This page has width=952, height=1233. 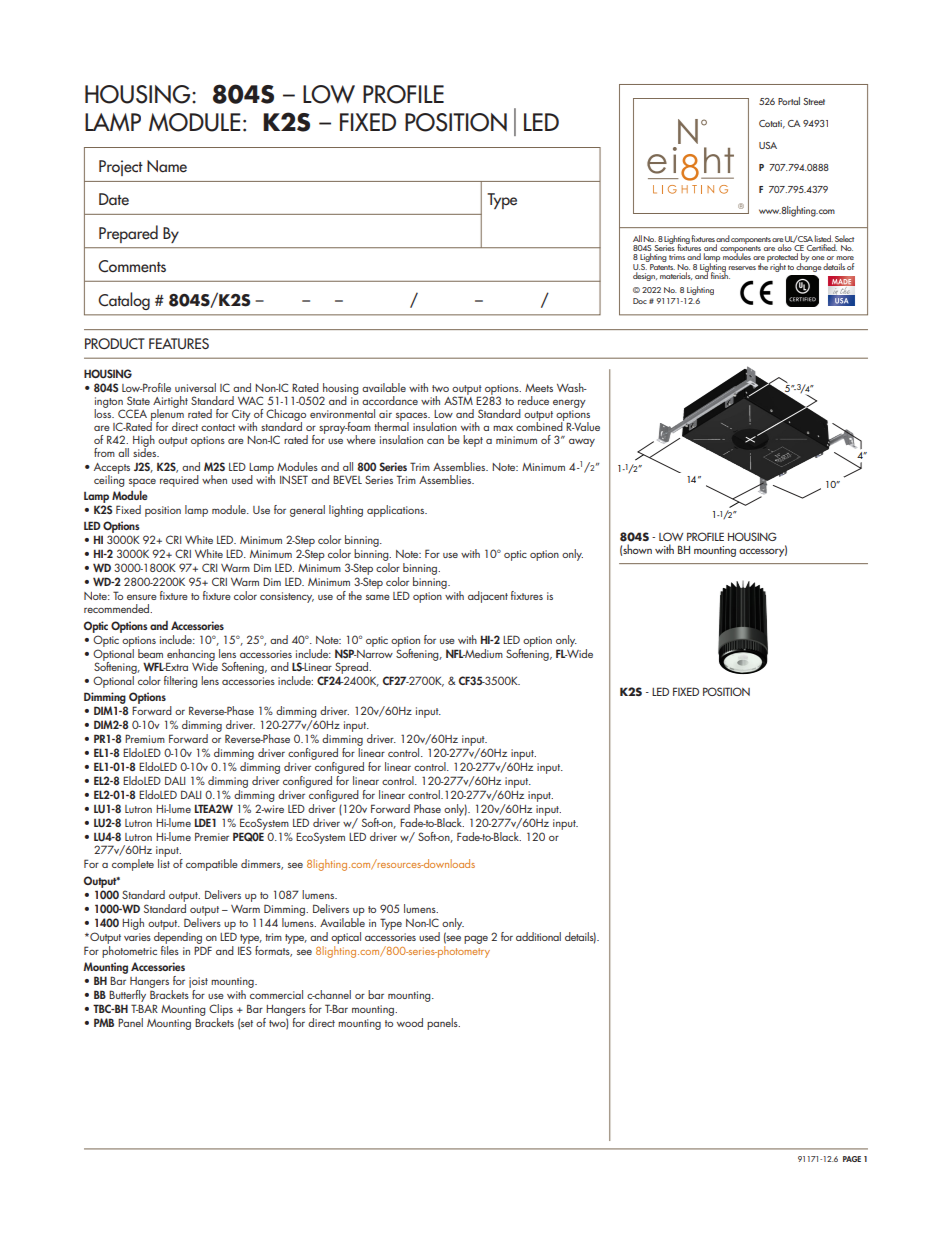 I want to click on Name, so click(x=167, y=166).
